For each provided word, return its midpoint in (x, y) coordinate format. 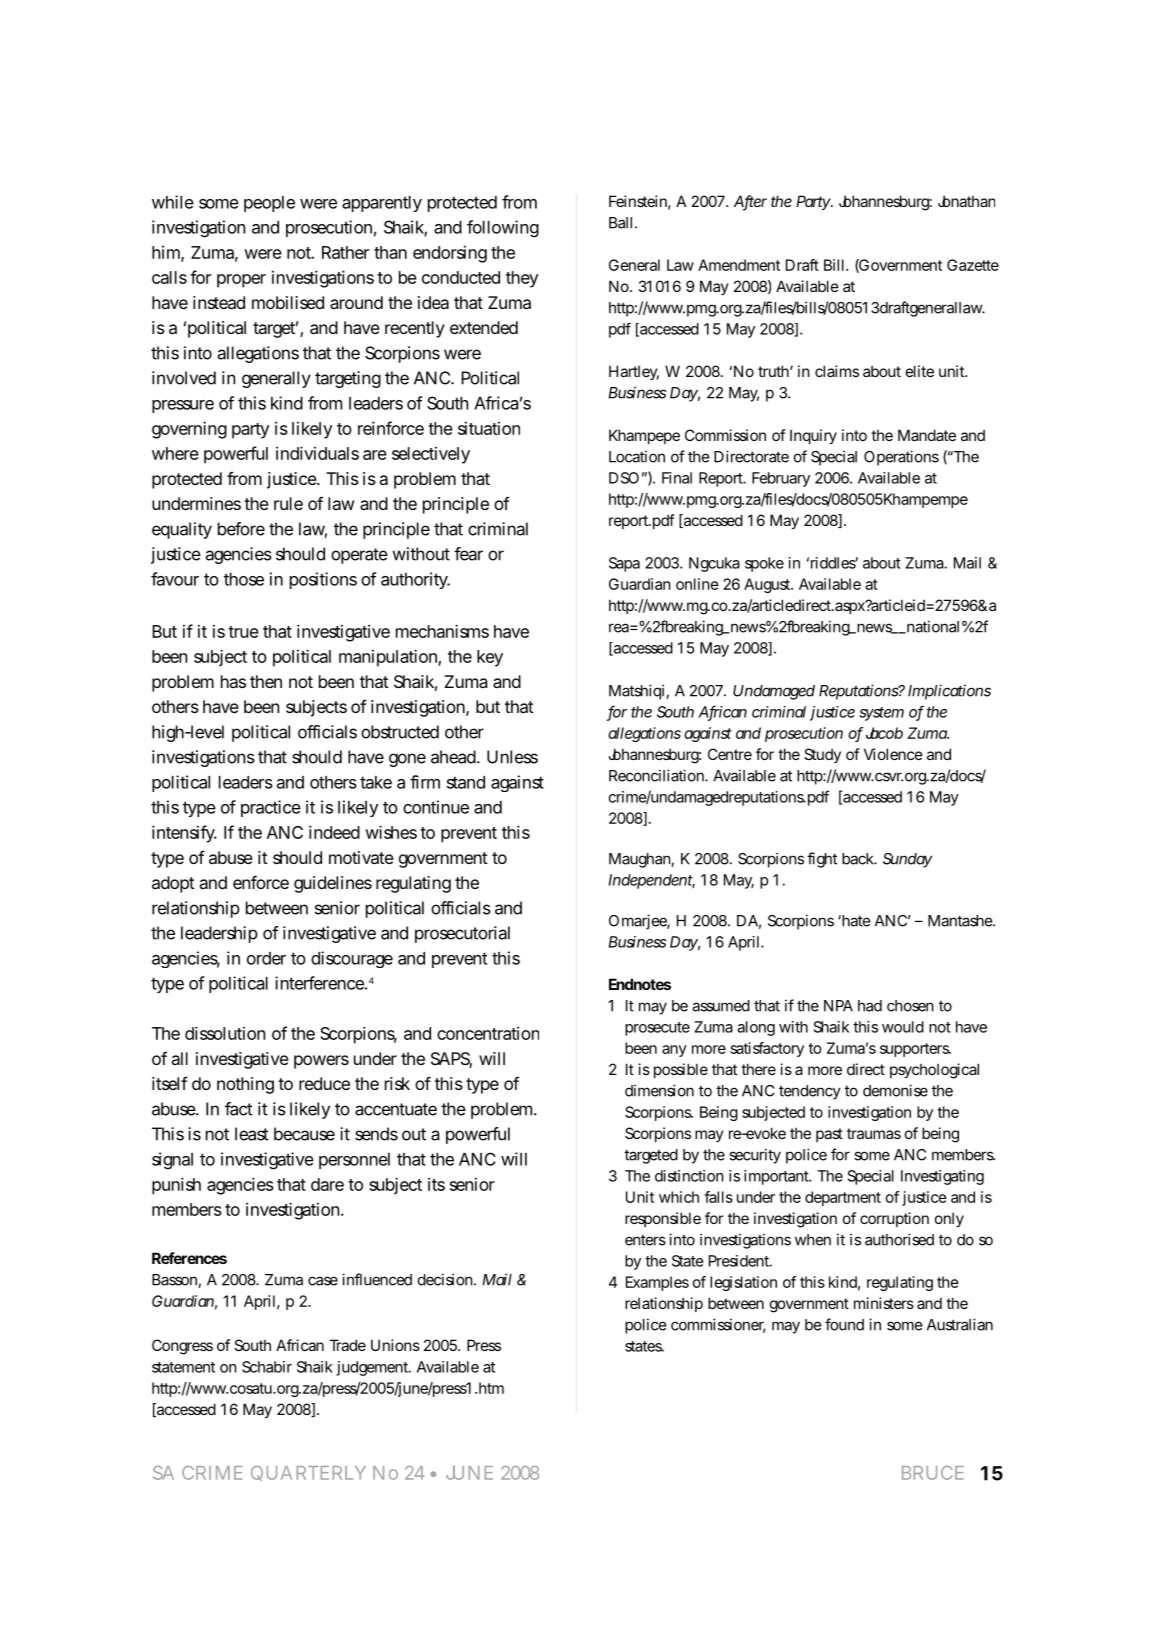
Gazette (973, 265)
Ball (620, 223)
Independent (652, 881)
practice (271, 808)
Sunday (907, 860)
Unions (395, 1345)
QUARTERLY (308, 1473)
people (269, 204)
